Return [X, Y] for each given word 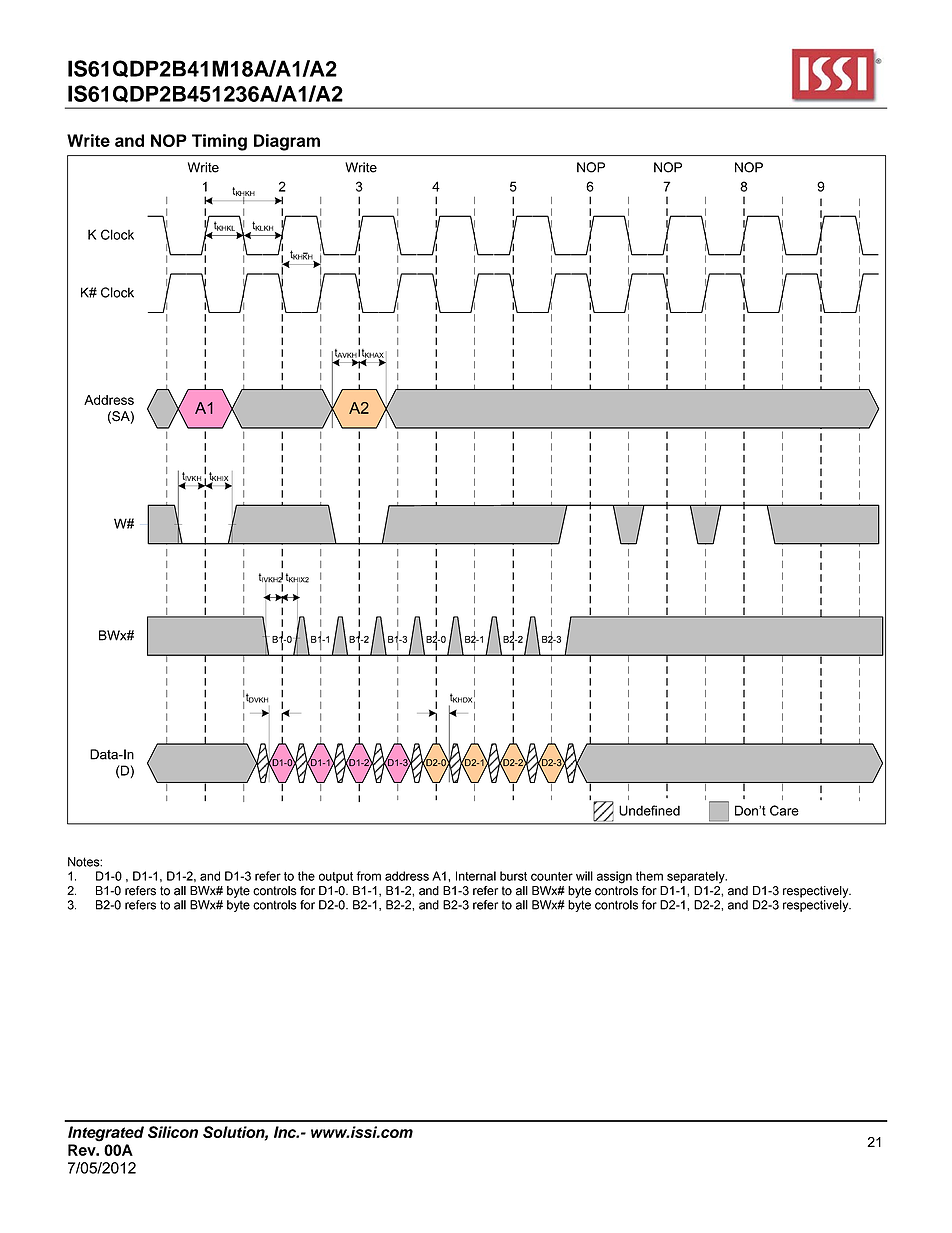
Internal [476, 876]
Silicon [173, 1132]
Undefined [649, 810]
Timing [219, 142]
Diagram [287, 142]
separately [697, 877]
